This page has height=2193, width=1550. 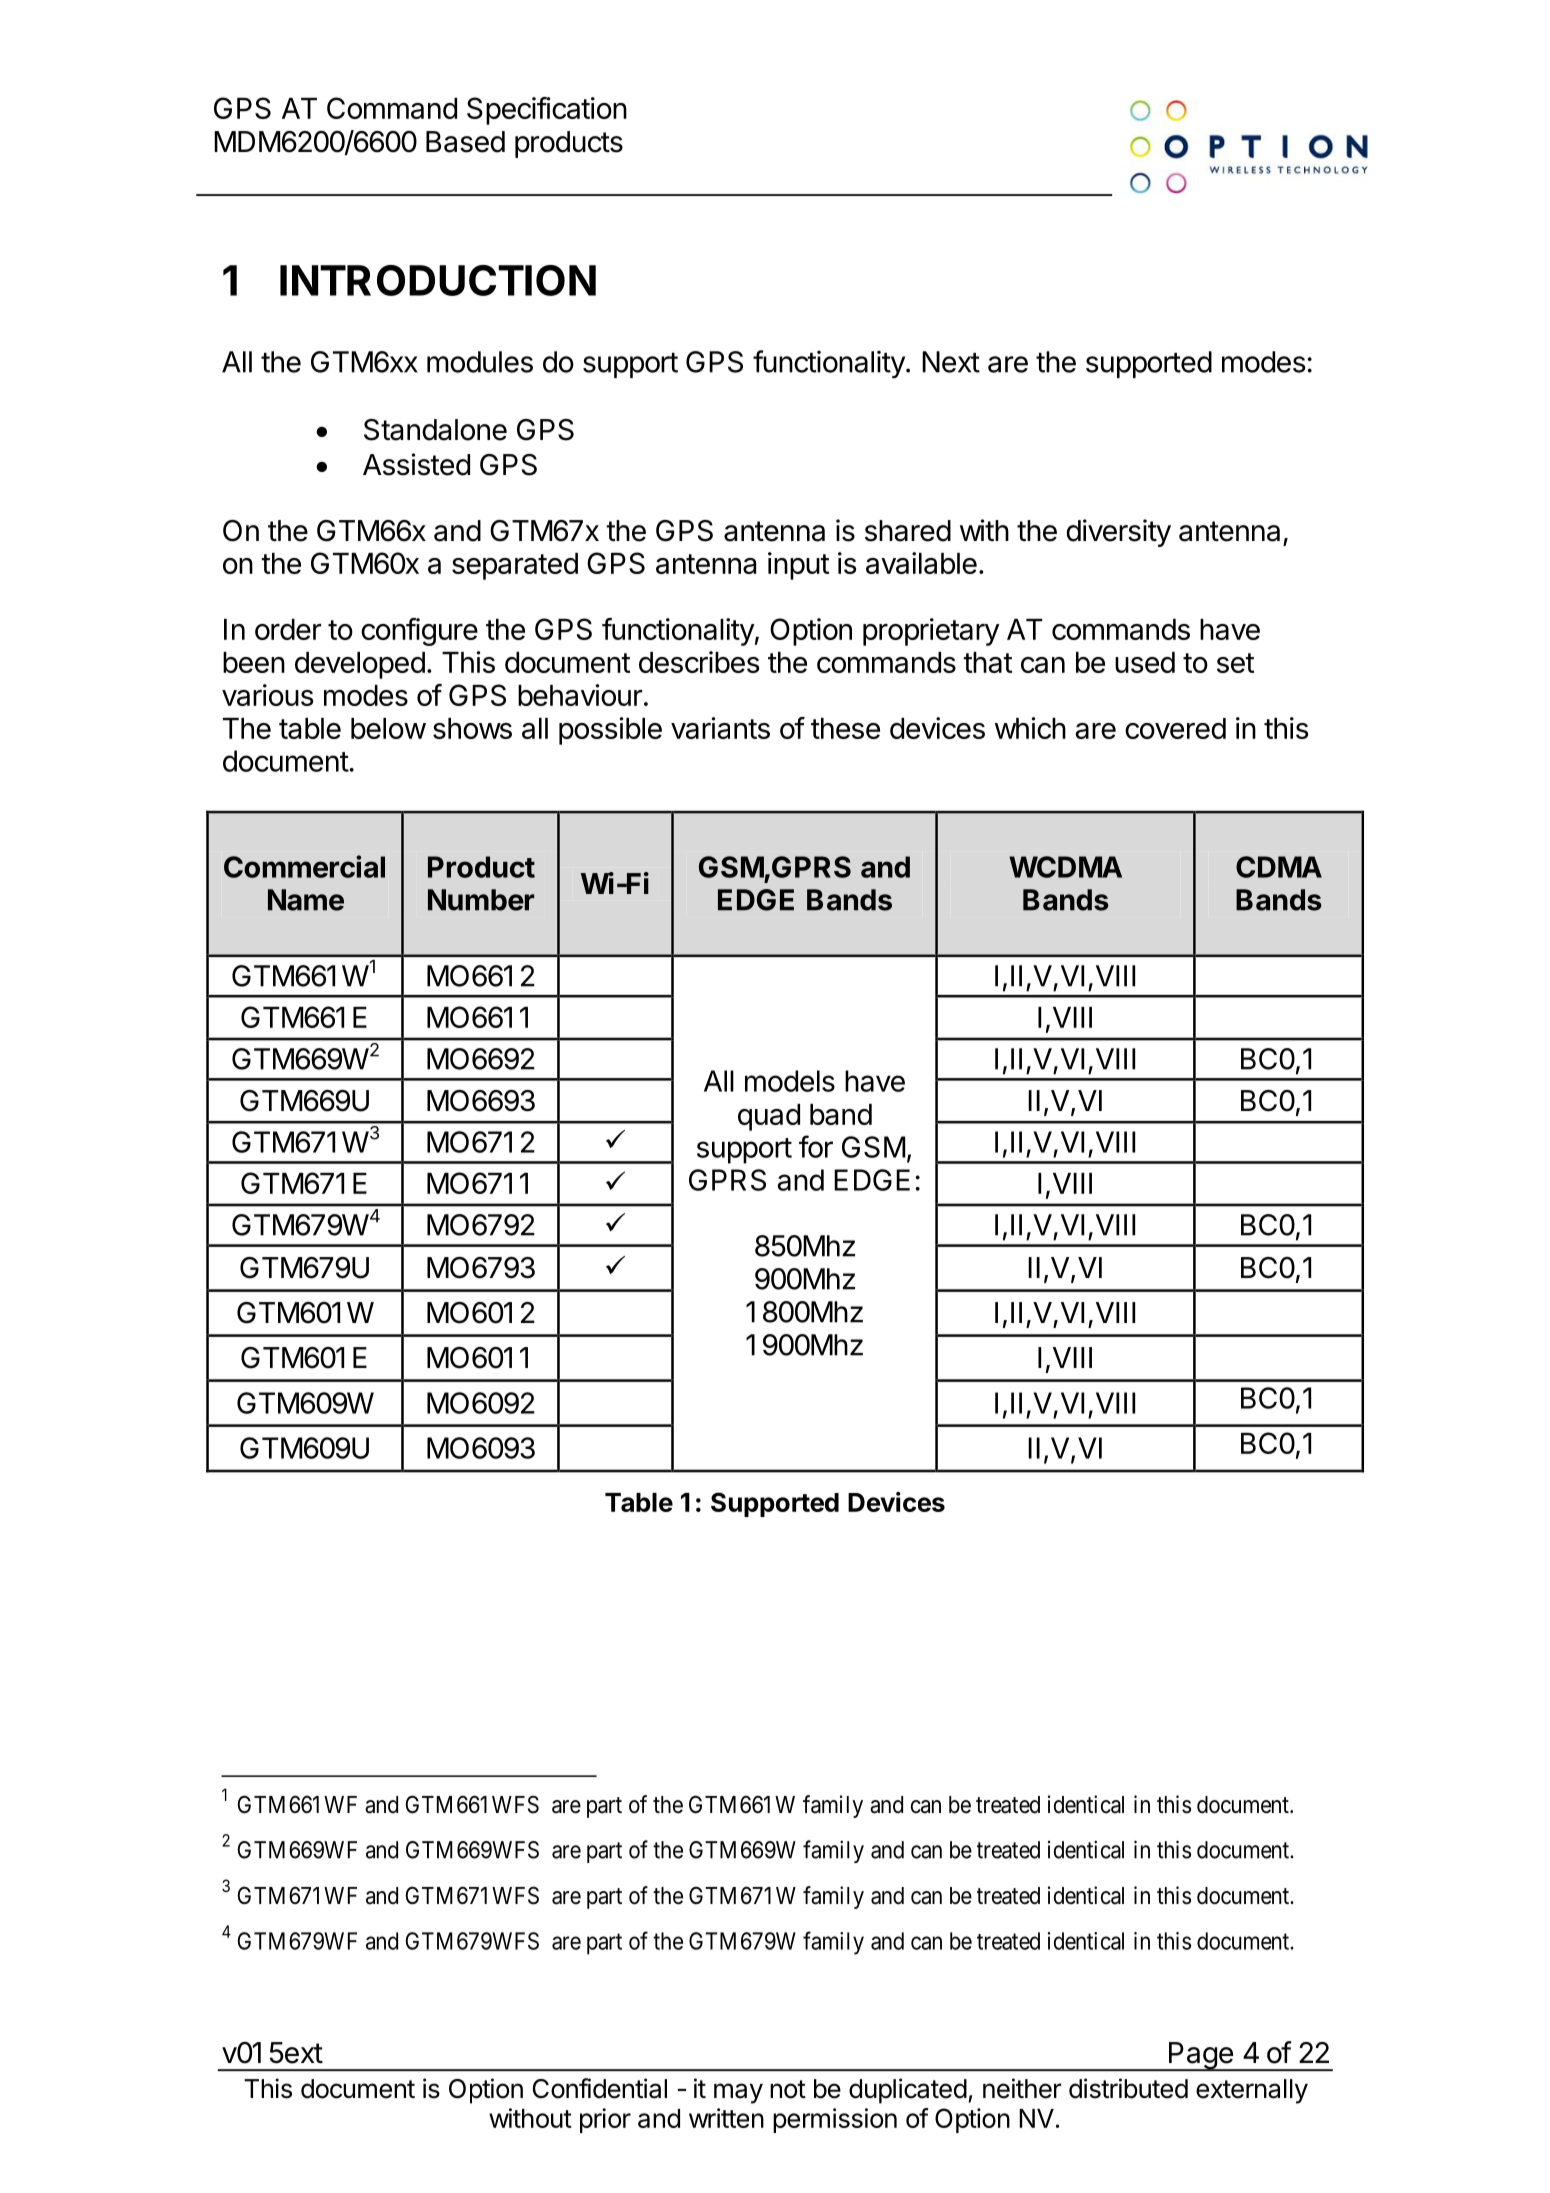 What do you see at coordinates (465, 142) in the page?
I see `Based` at bounding box center [465, 142].
